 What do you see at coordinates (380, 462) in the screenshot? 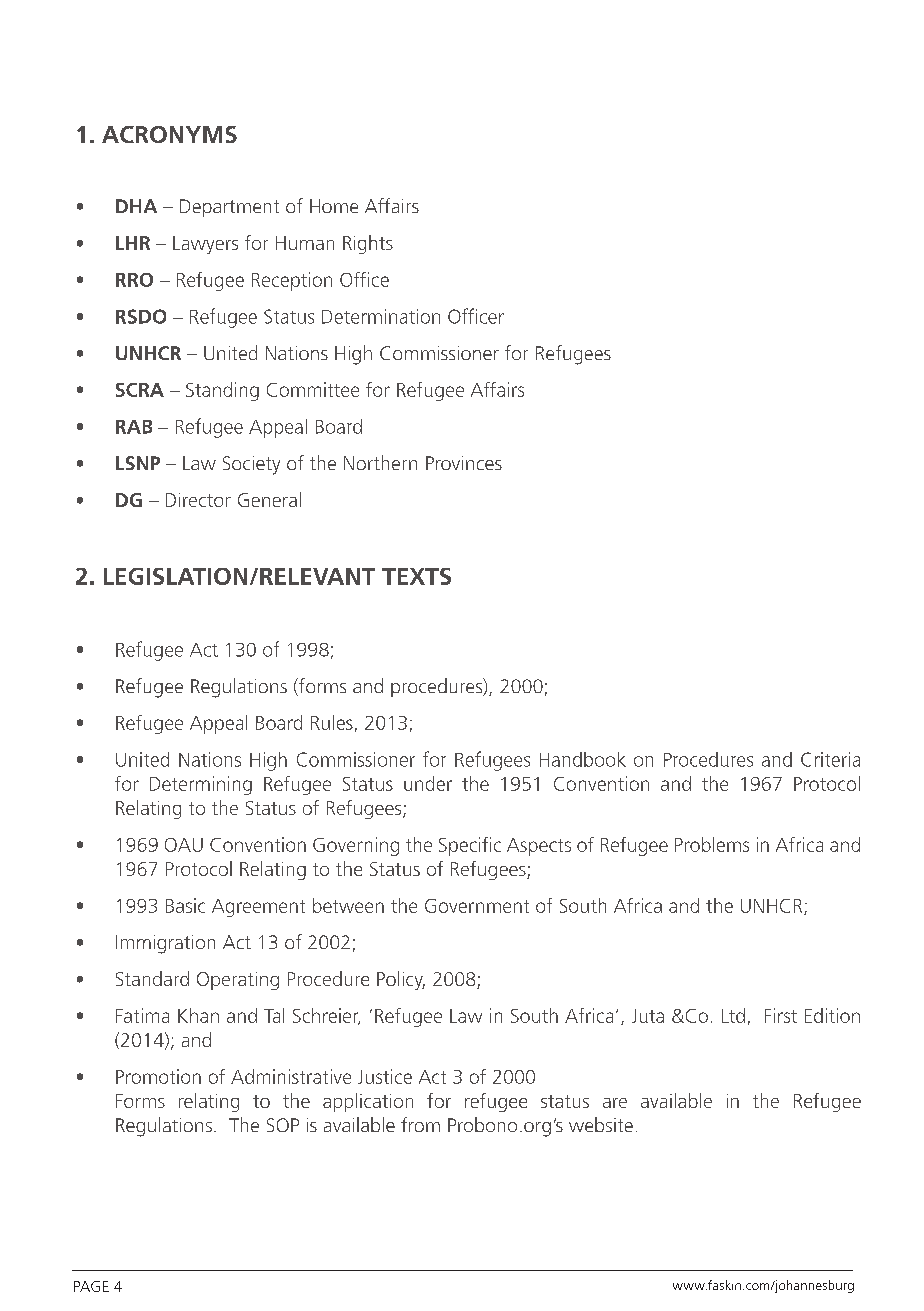
I see `Northern` at bounding box center [380, 462].
